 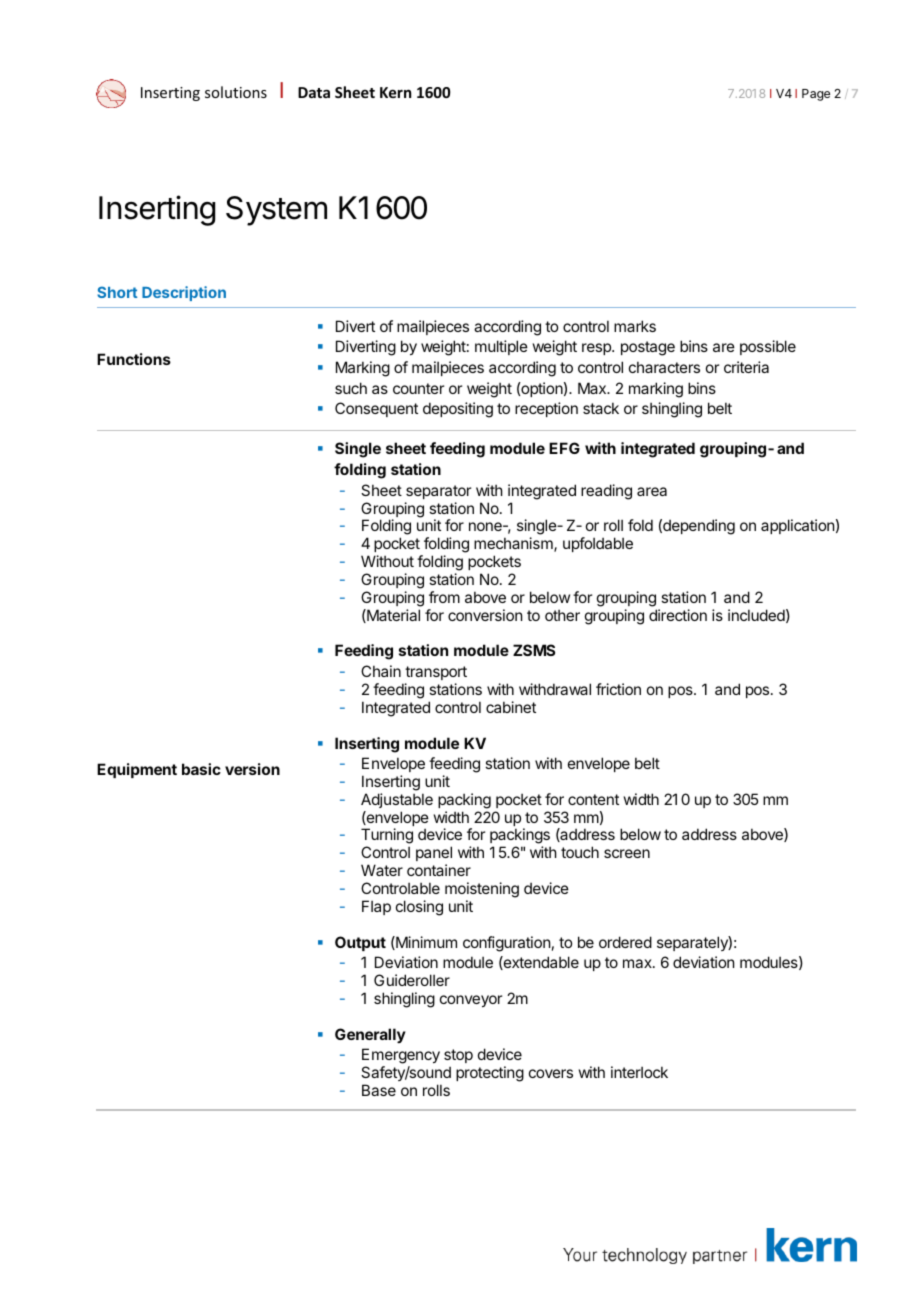 What do you see at coordinates (444, 597) in the screenshot?
I see `from` at bounding box center [444, 597].
